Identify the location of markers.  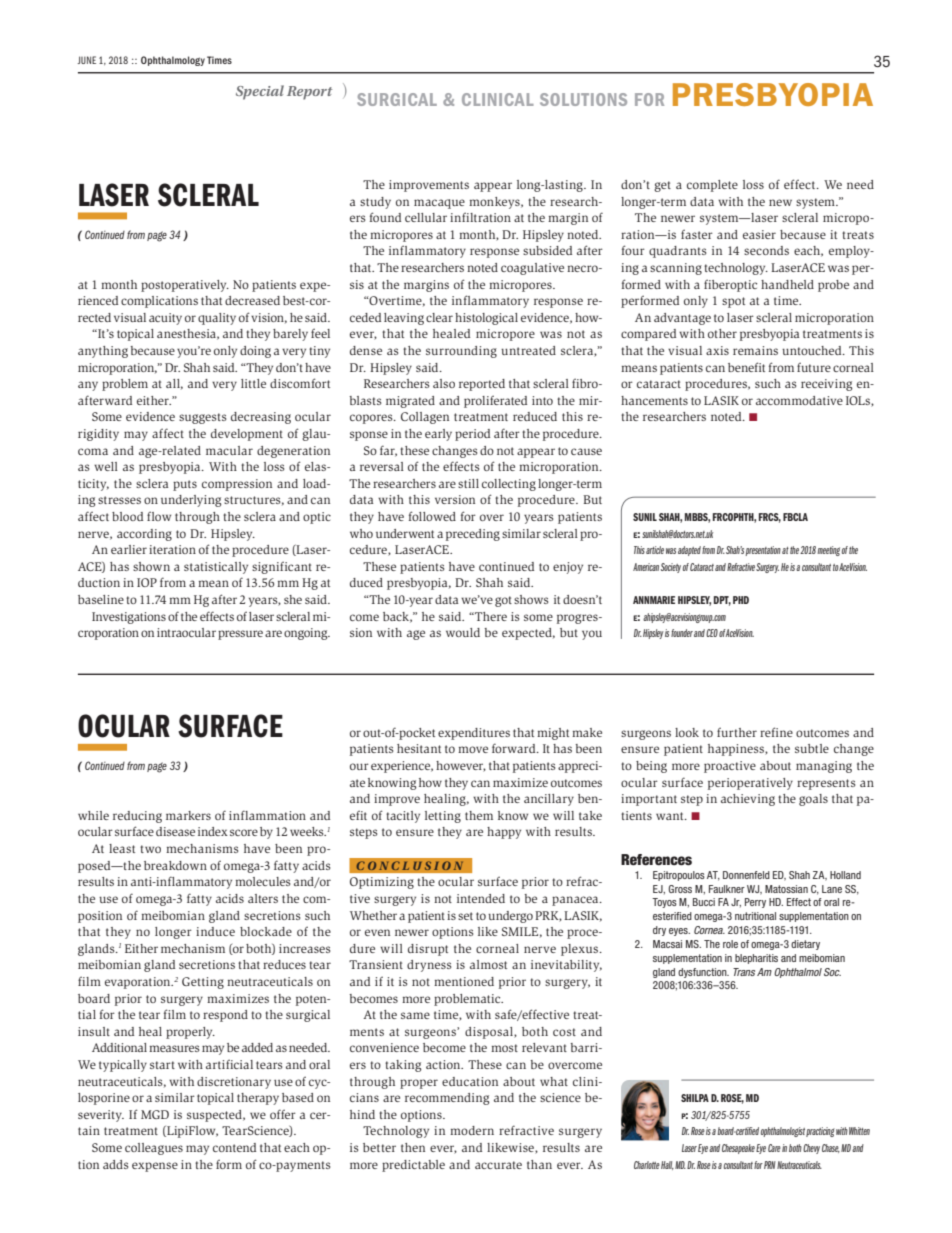
(188, 815).
